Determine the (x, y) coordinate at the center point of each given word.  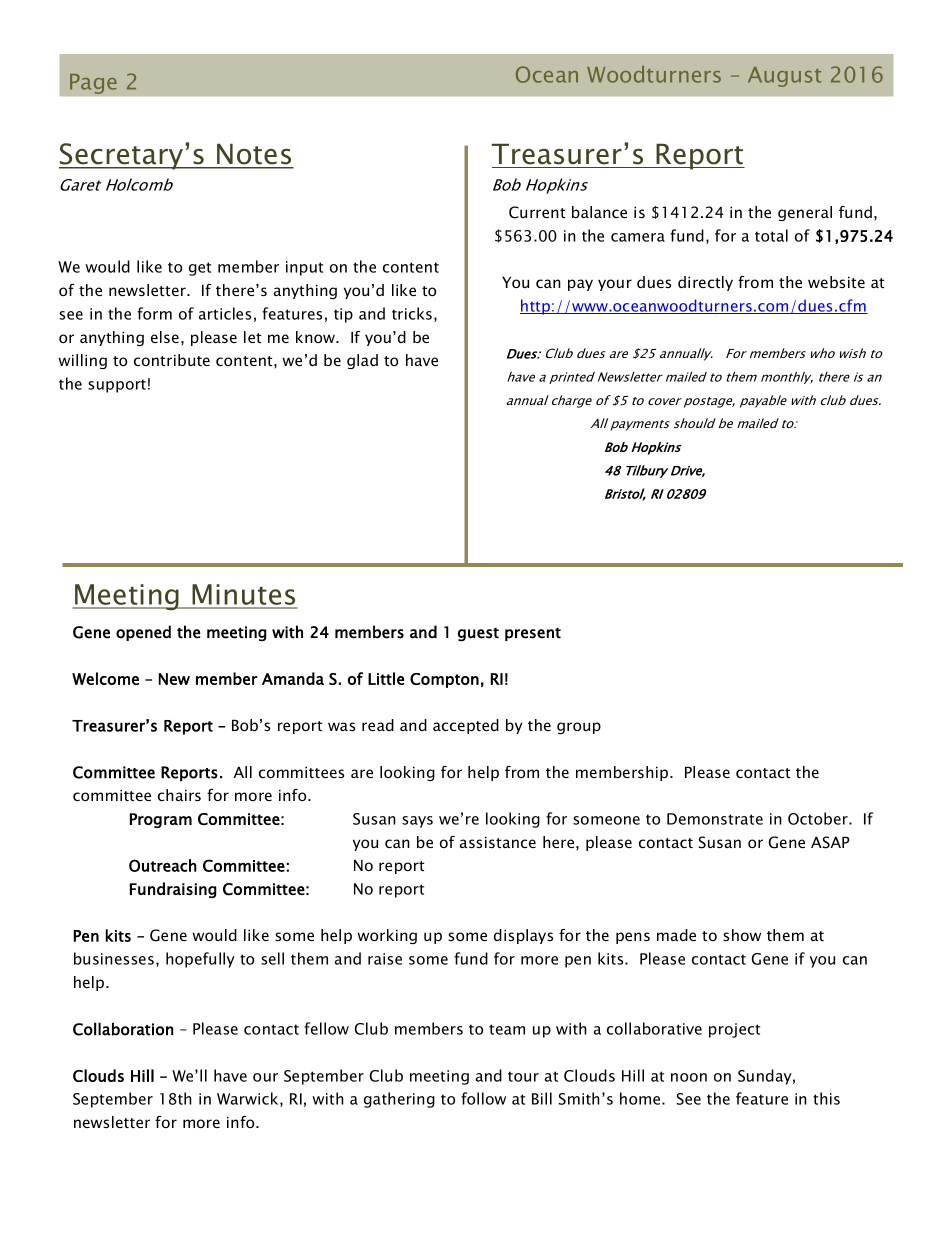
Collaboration (123, 1029)
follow (483, 1098)
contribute (172, 360)
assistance (498, 842)
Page (93, 83)
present (533, 634)
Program (161, 820)
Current (537, 212)
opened (143, 633)
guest (478, 635)
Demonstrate (715, 819)
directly (705, 283)
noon (689, 1077)
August (784, 77)
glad (362, 361)
